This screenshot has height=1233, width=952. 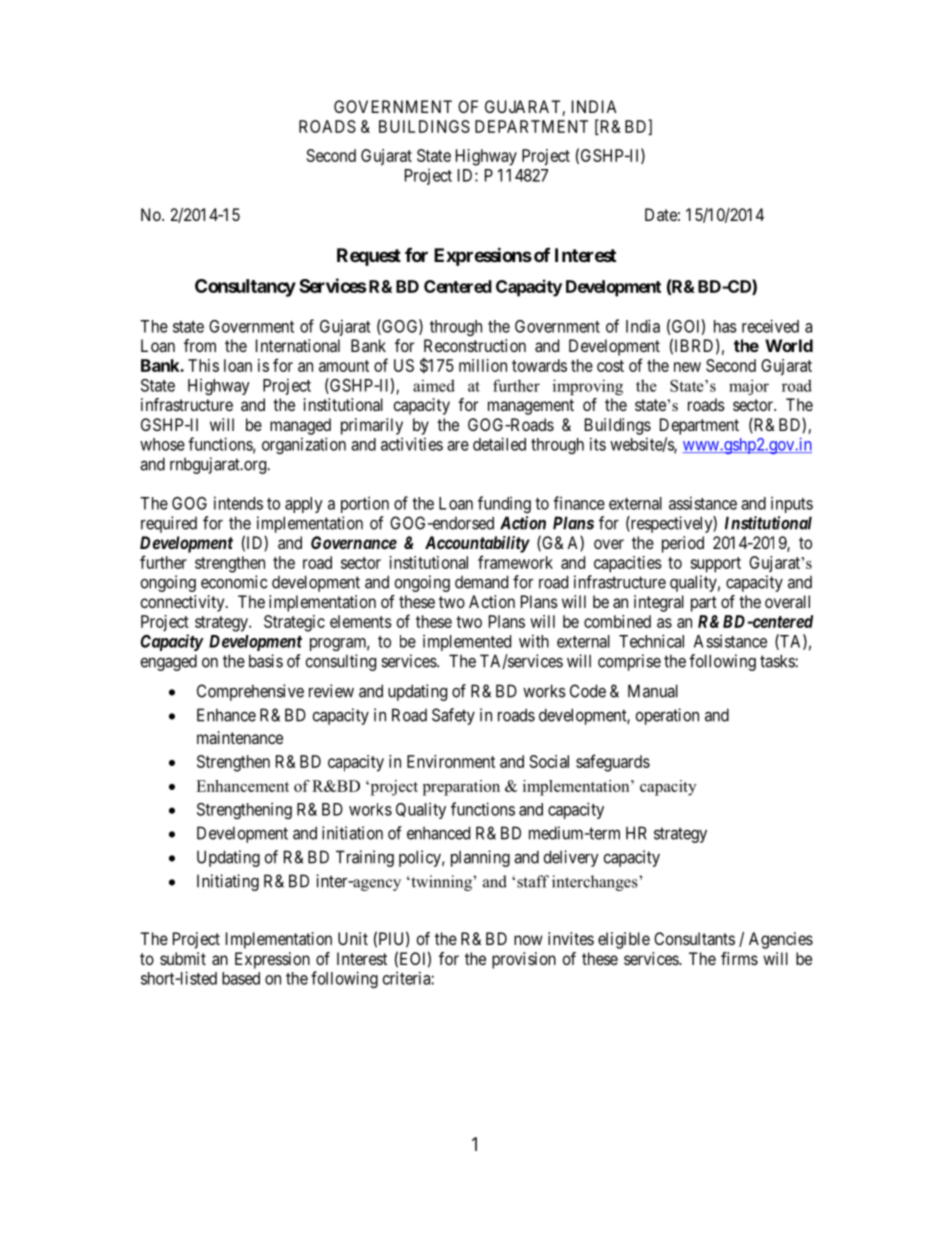 I want to click on based, so click(x=241, y=978).
